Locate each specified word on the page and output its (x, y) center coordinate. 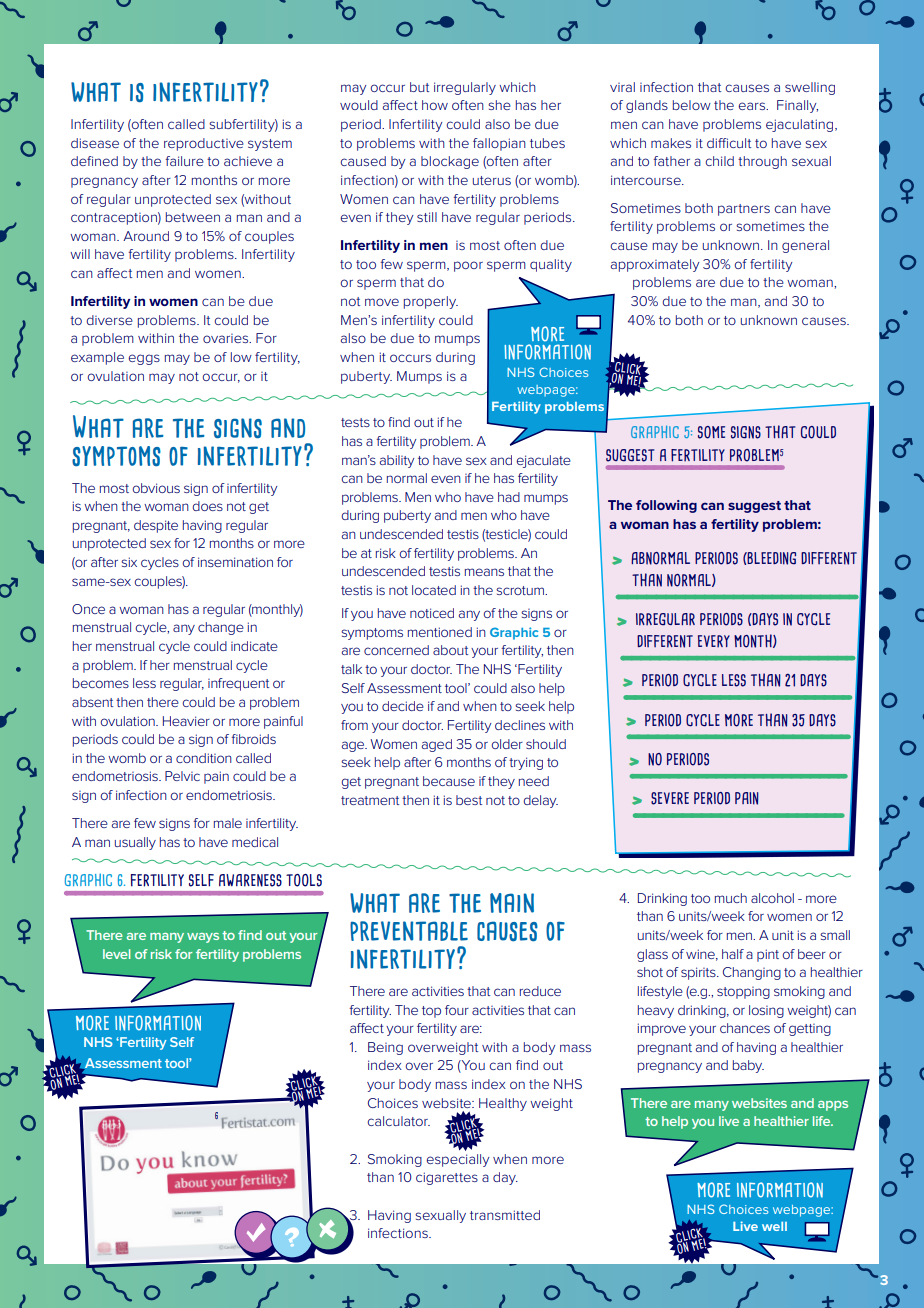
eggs (144, 359)
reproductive (204, 144)
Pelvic (182, 776)
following (666, 506)
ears (752, 106)
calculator (398, 1121)
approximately (655, 265)
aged (437, 745)
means (484, 572)
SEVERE (670, 798)
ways (203, 938)
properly (431, 302)
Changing (752, 973)
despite (156, 526)
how (435, 105)
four (457, 1010)
